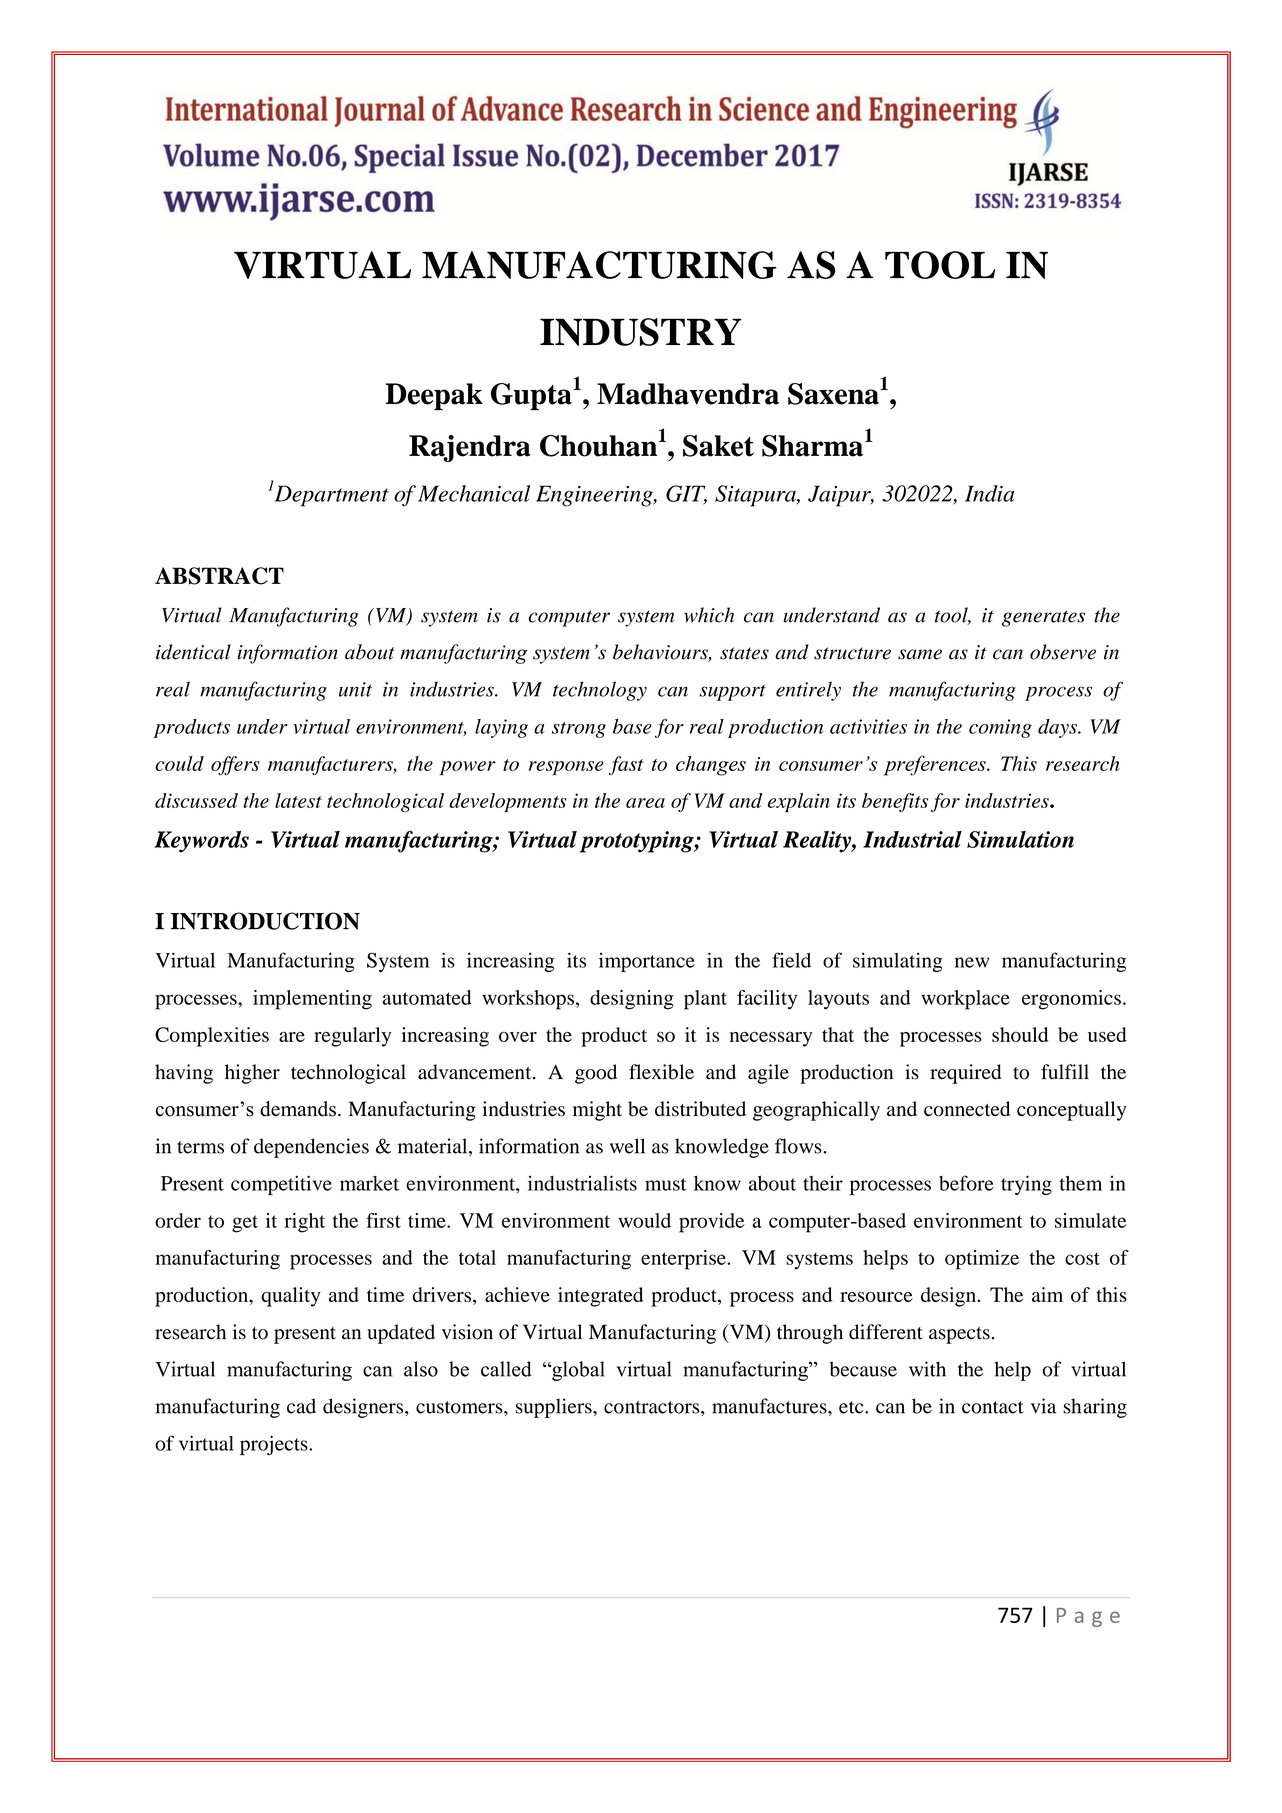 The height and width of the screenshot is (1813, 1282). What do you see at coordinates (990, 493) in the screenshot?
I see `India` at bounding box center [990, 493].
